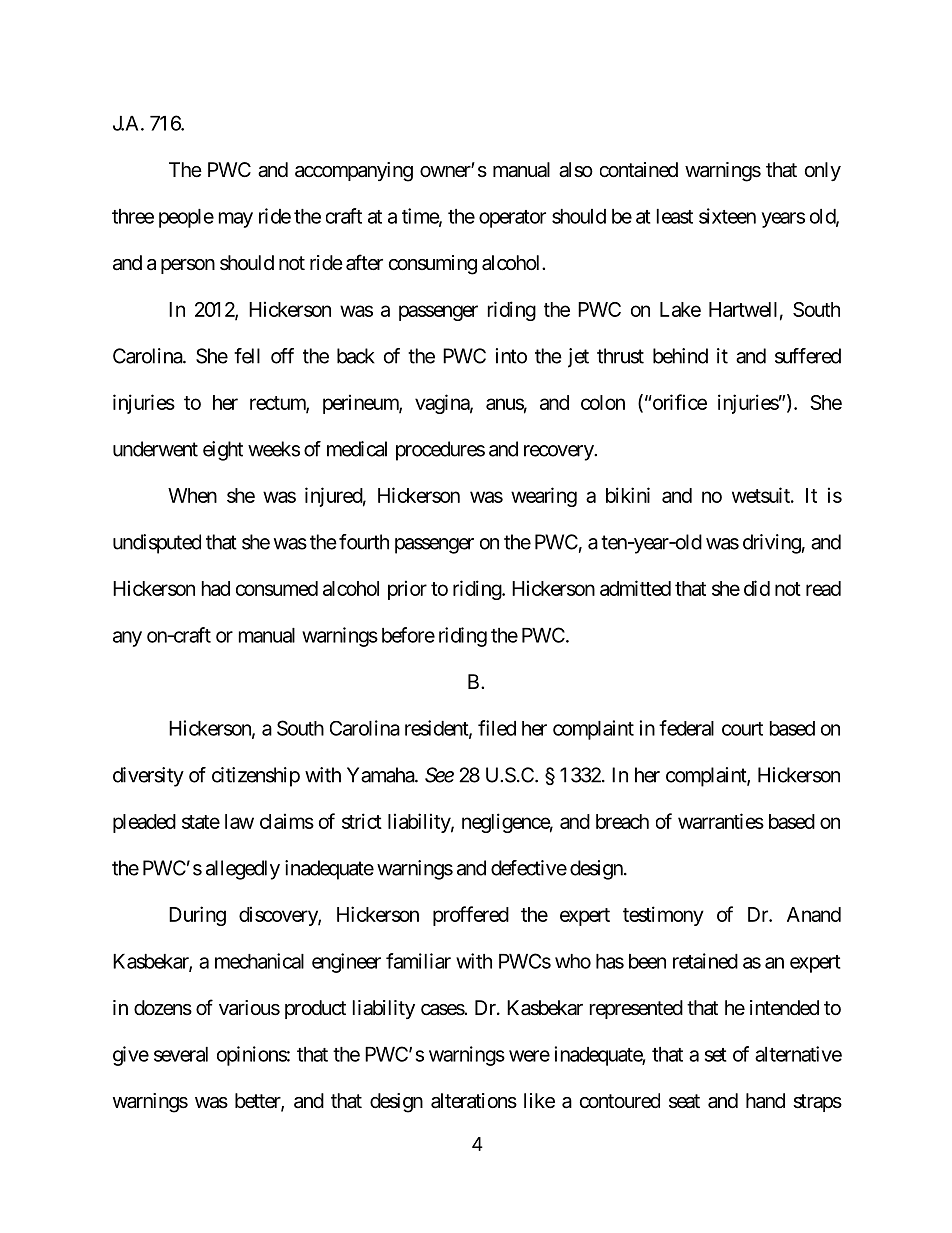 The image size is (952, 1233). I want to click on several, so click(181, 1054).
